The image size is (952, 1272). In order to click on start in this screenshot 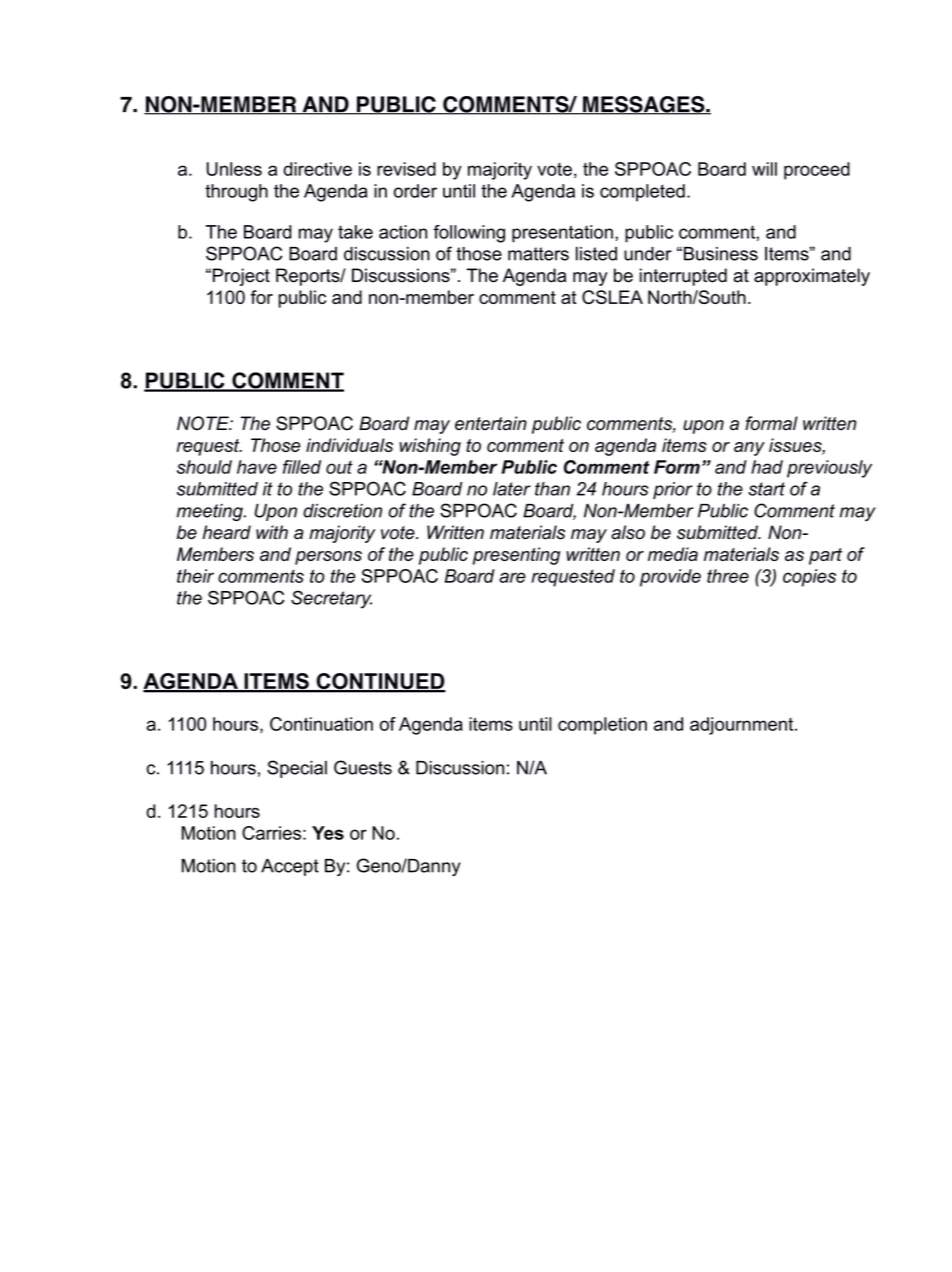, I will do `click(766, 489)`.
